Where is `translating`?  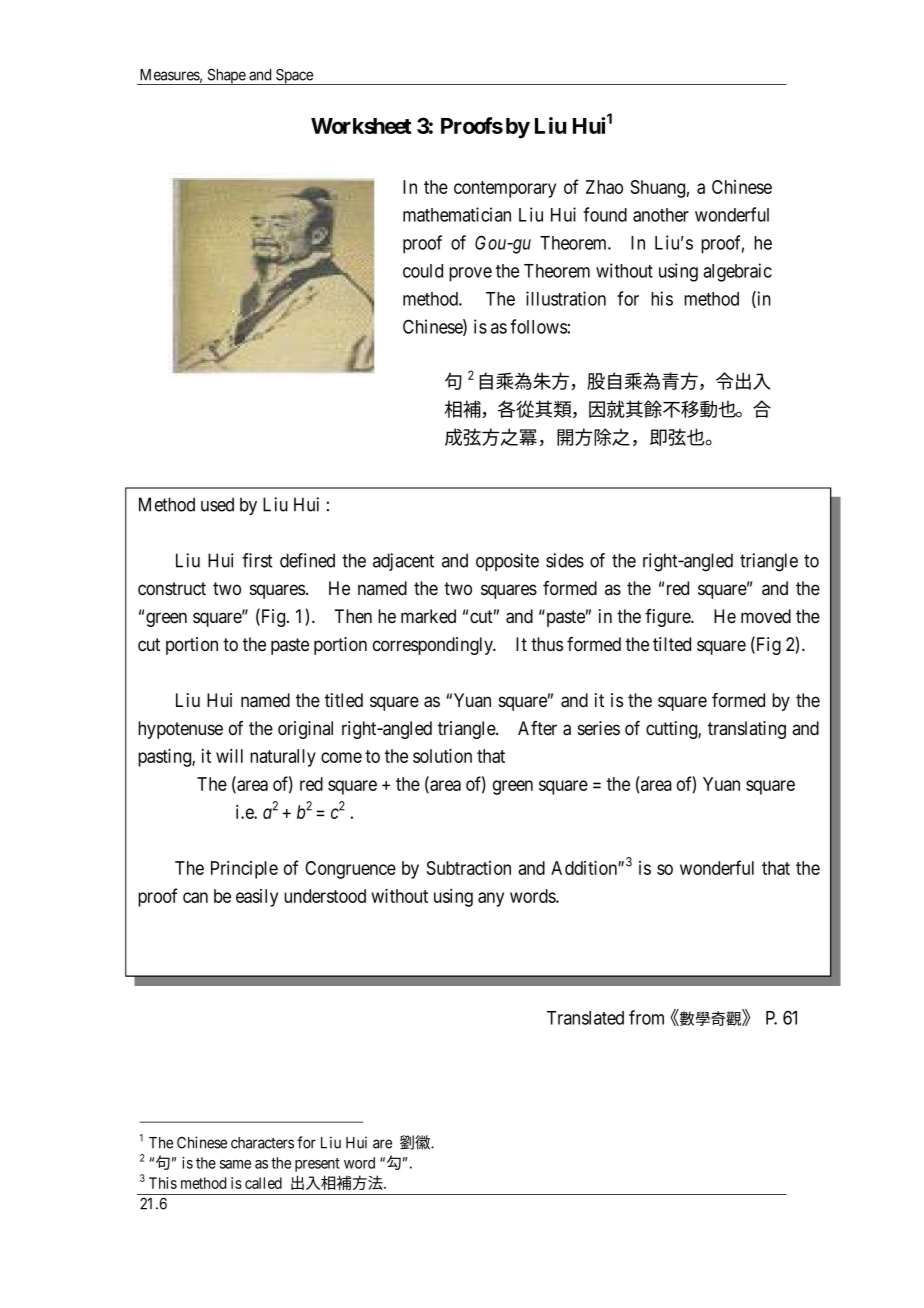 translating is located at coordinates (747, 730).
